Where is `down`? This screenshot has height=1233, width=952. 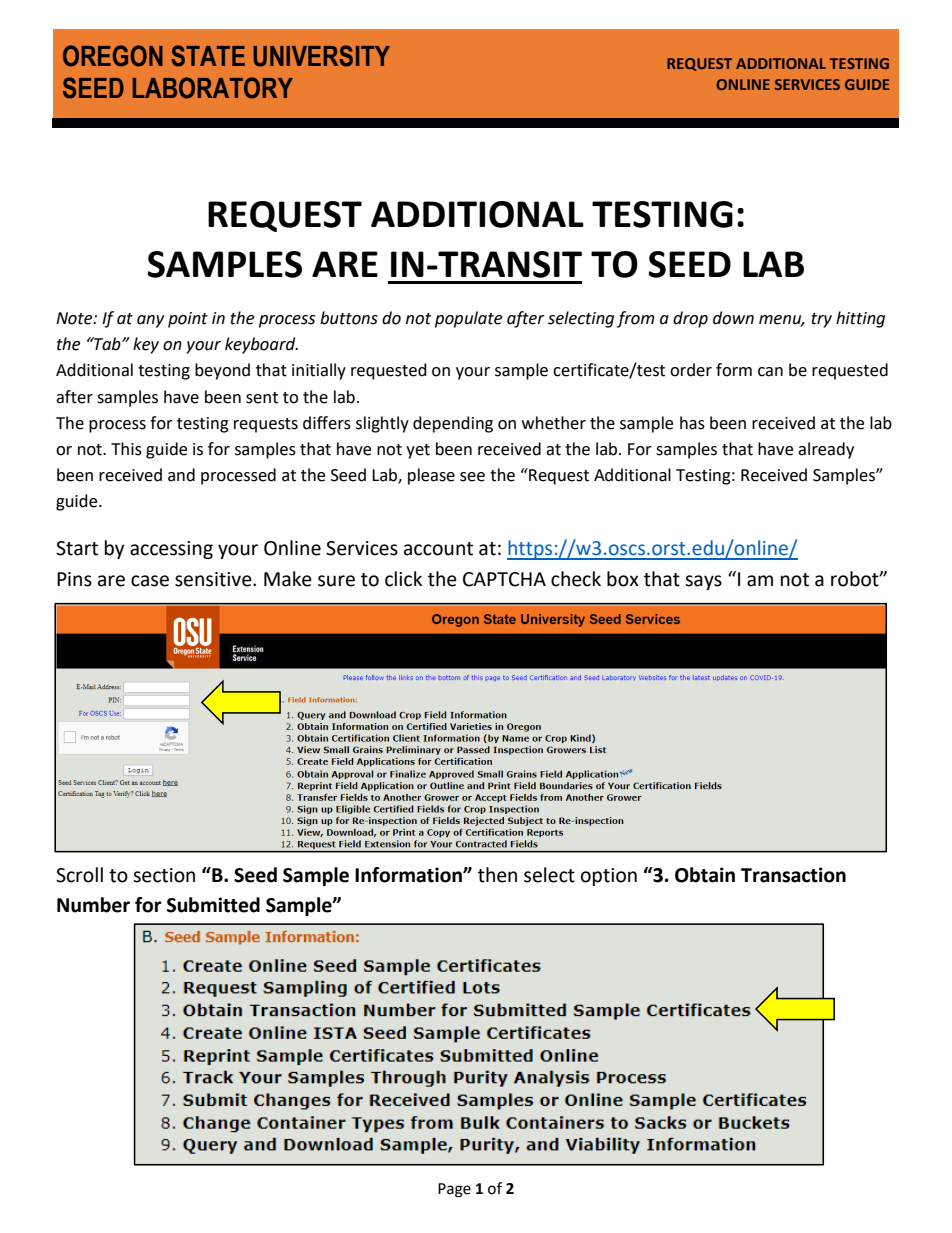
down is located at coordinates (733, 318).
